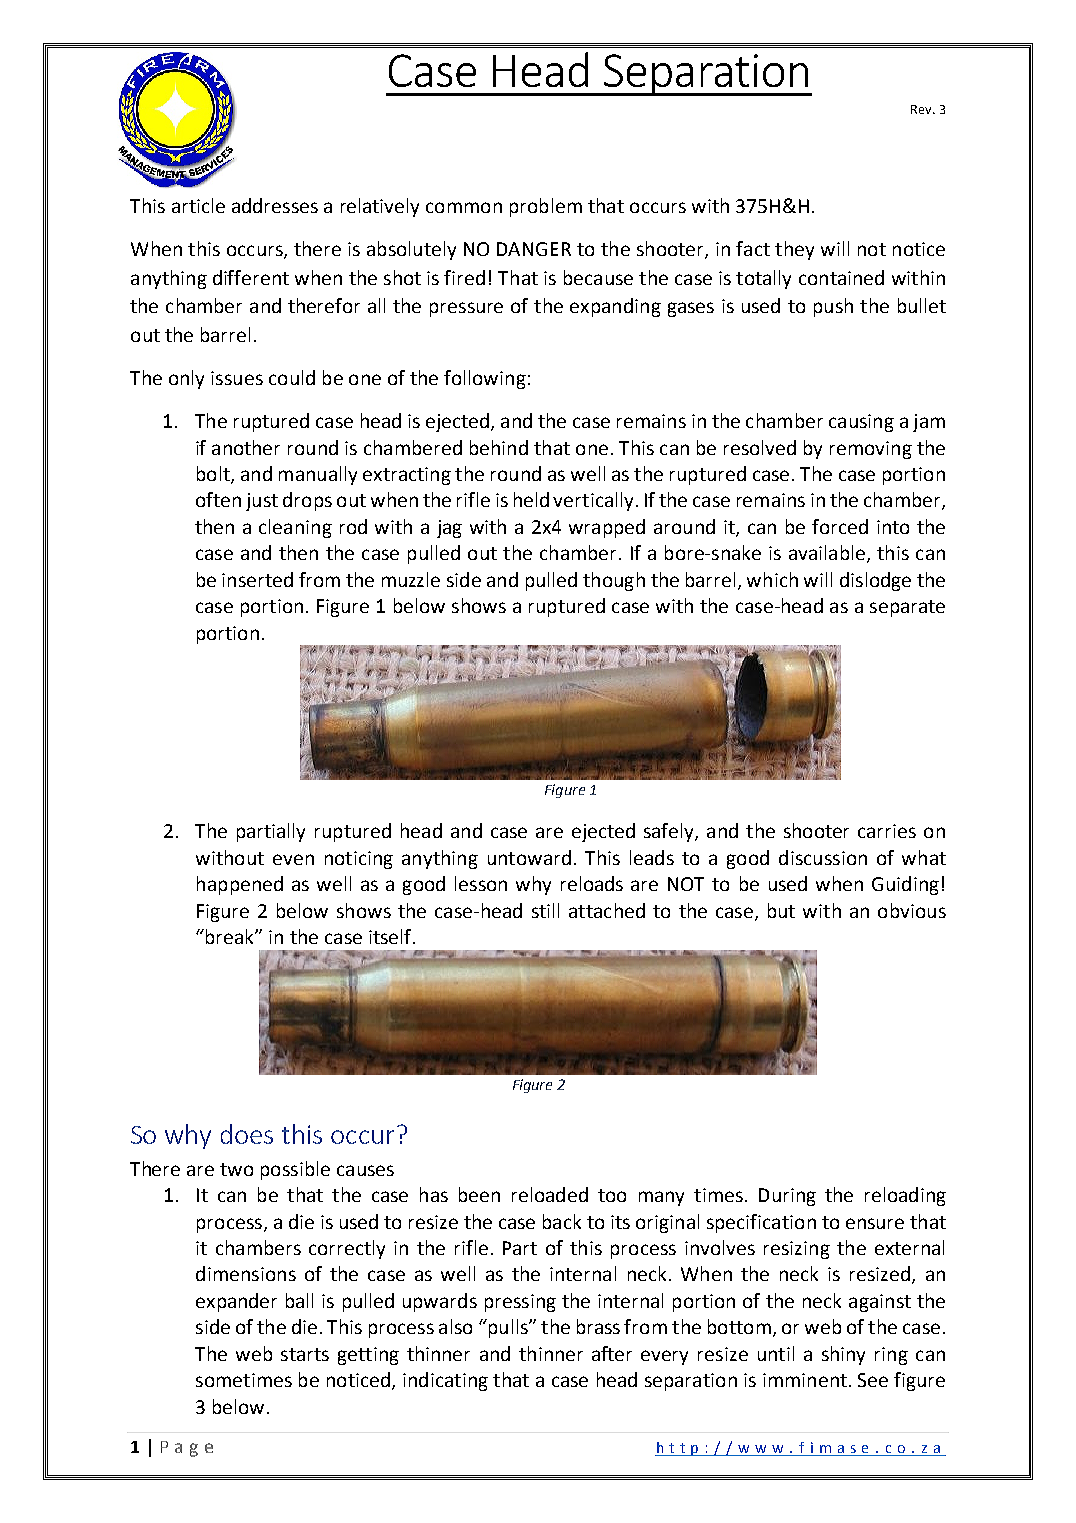 The height and width of the document is (1523, 1076). I want to click on starts, so click(305, 1354).
